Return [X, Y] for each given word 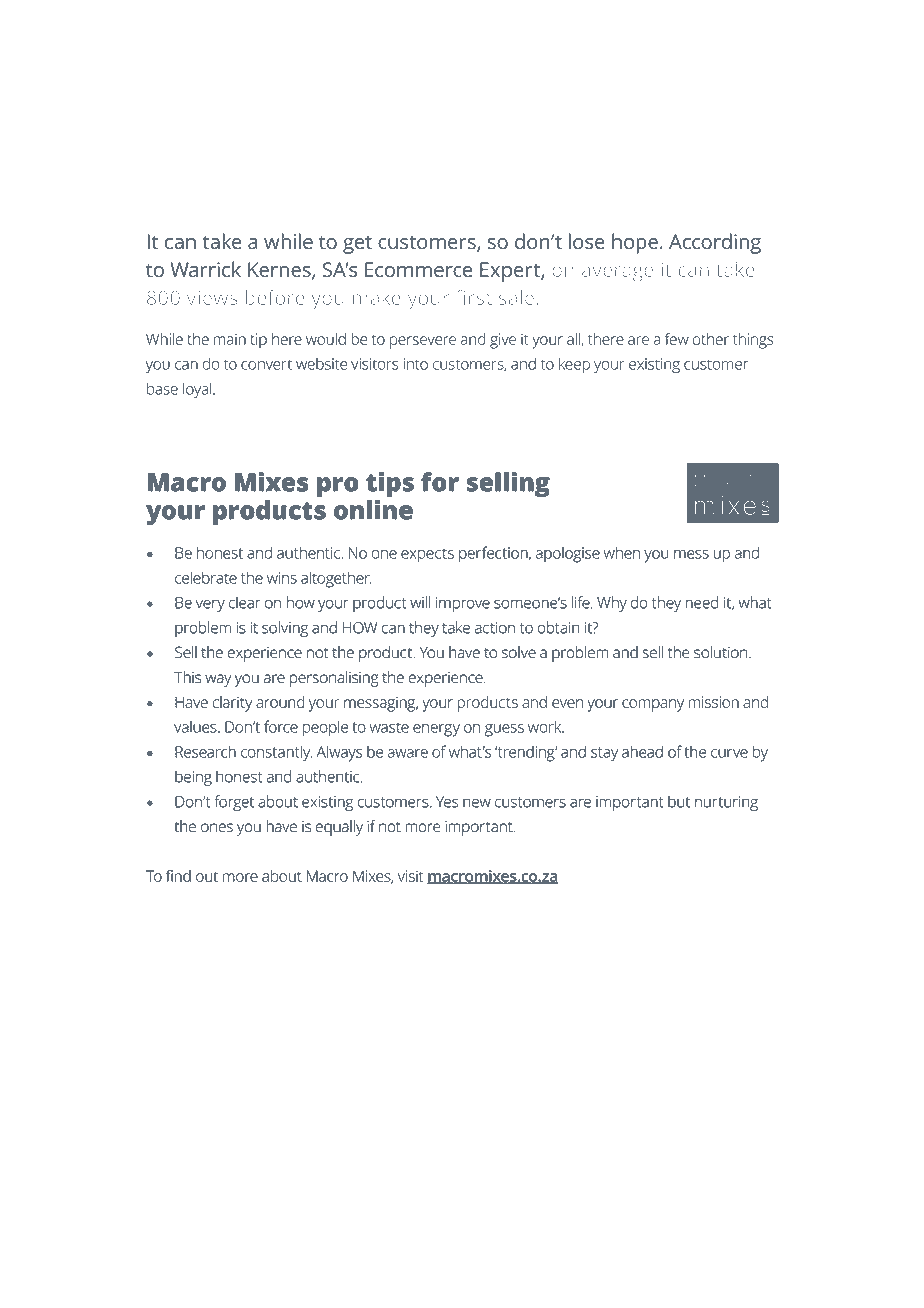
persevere [423, 342]
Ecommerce [418, 269]
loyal [198, 391]
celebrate [206, 578]
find [178, 876]
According [715, 243]
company [653, 705]
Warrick [205, 269]
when [622, 553]
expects [427, 555]
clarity [232, 704]
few [677, 338]
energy [436, 730]
